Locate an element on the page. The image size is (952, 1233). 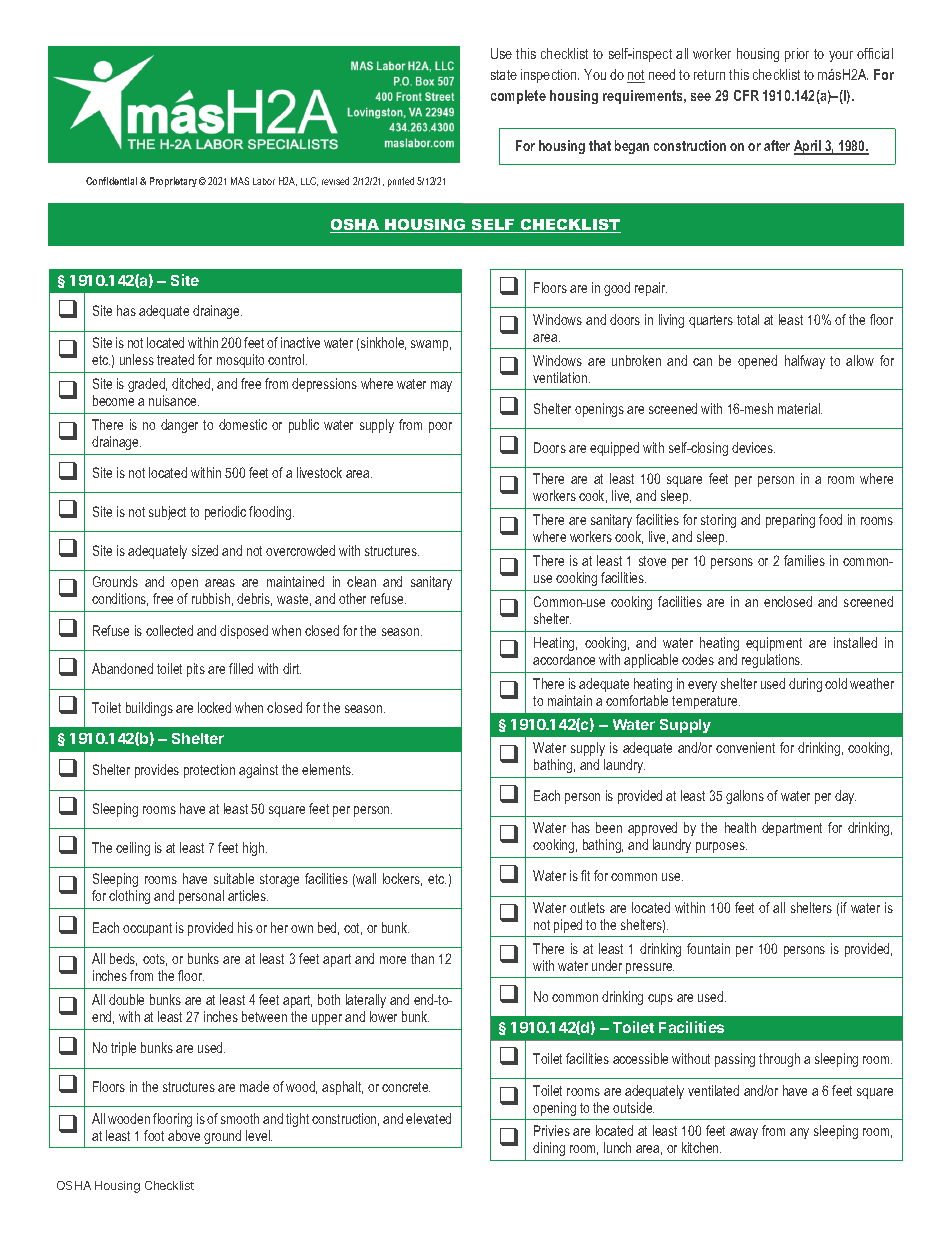
debris is located at coordinates (254, 599).
